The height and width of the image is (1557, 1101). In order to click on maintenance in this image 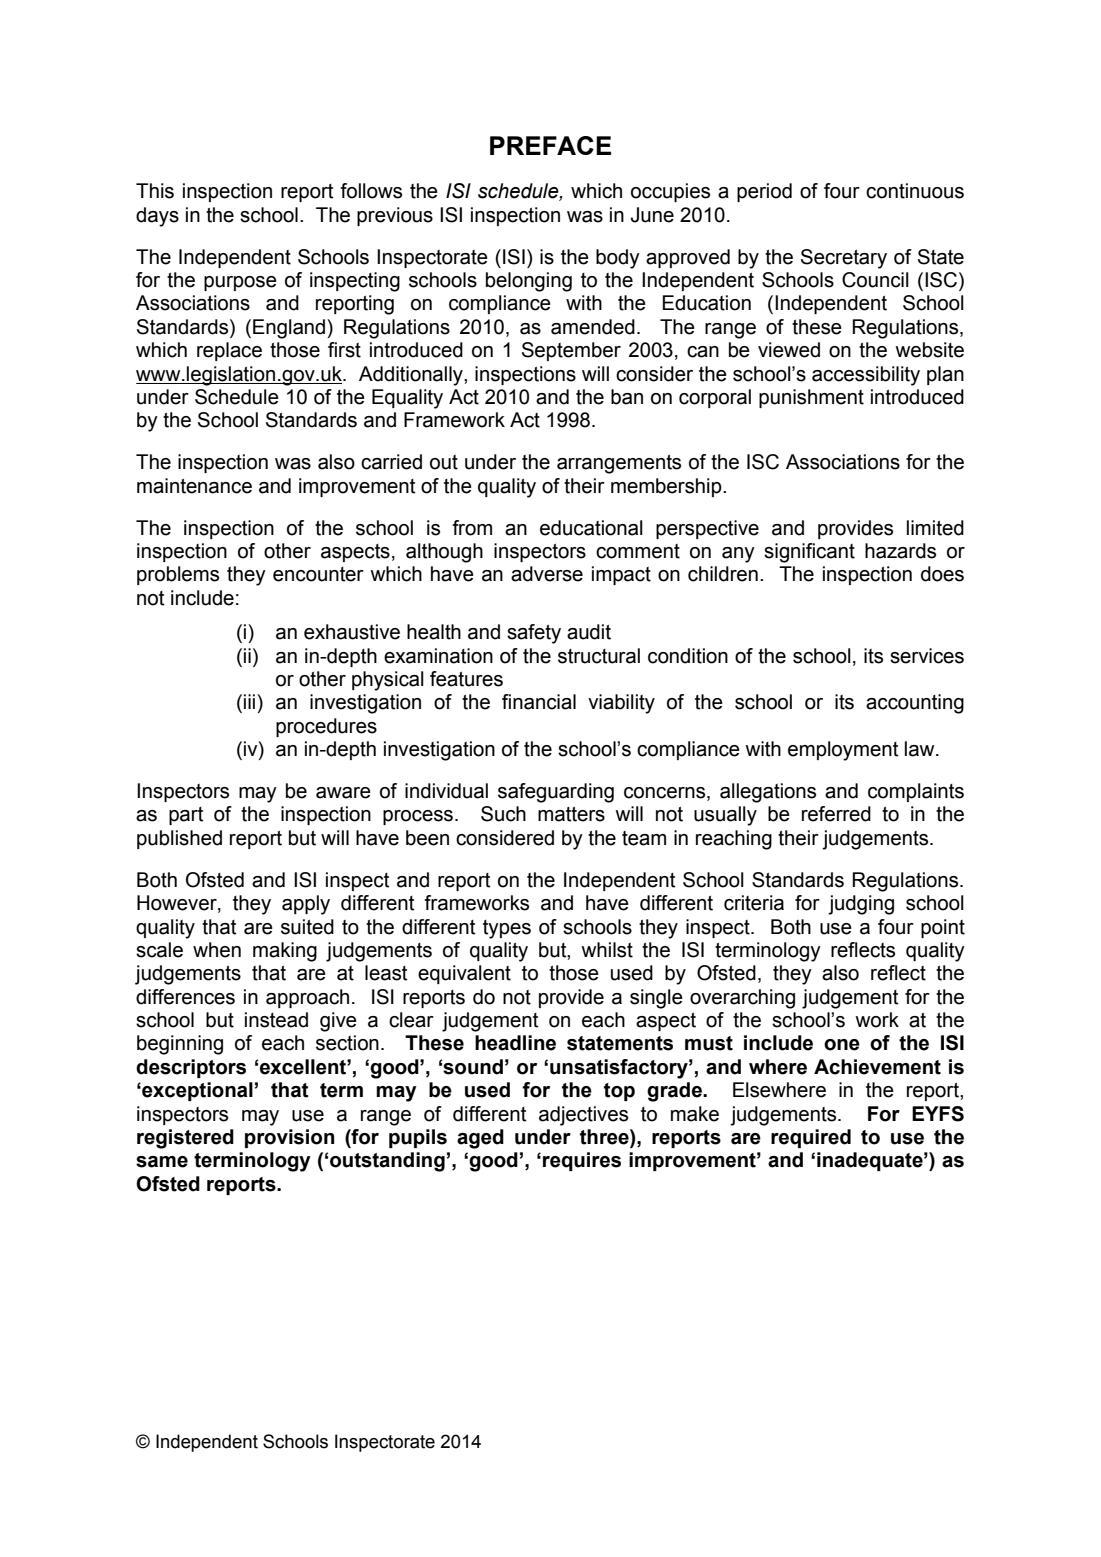, I will do `click(194, 486)`.
